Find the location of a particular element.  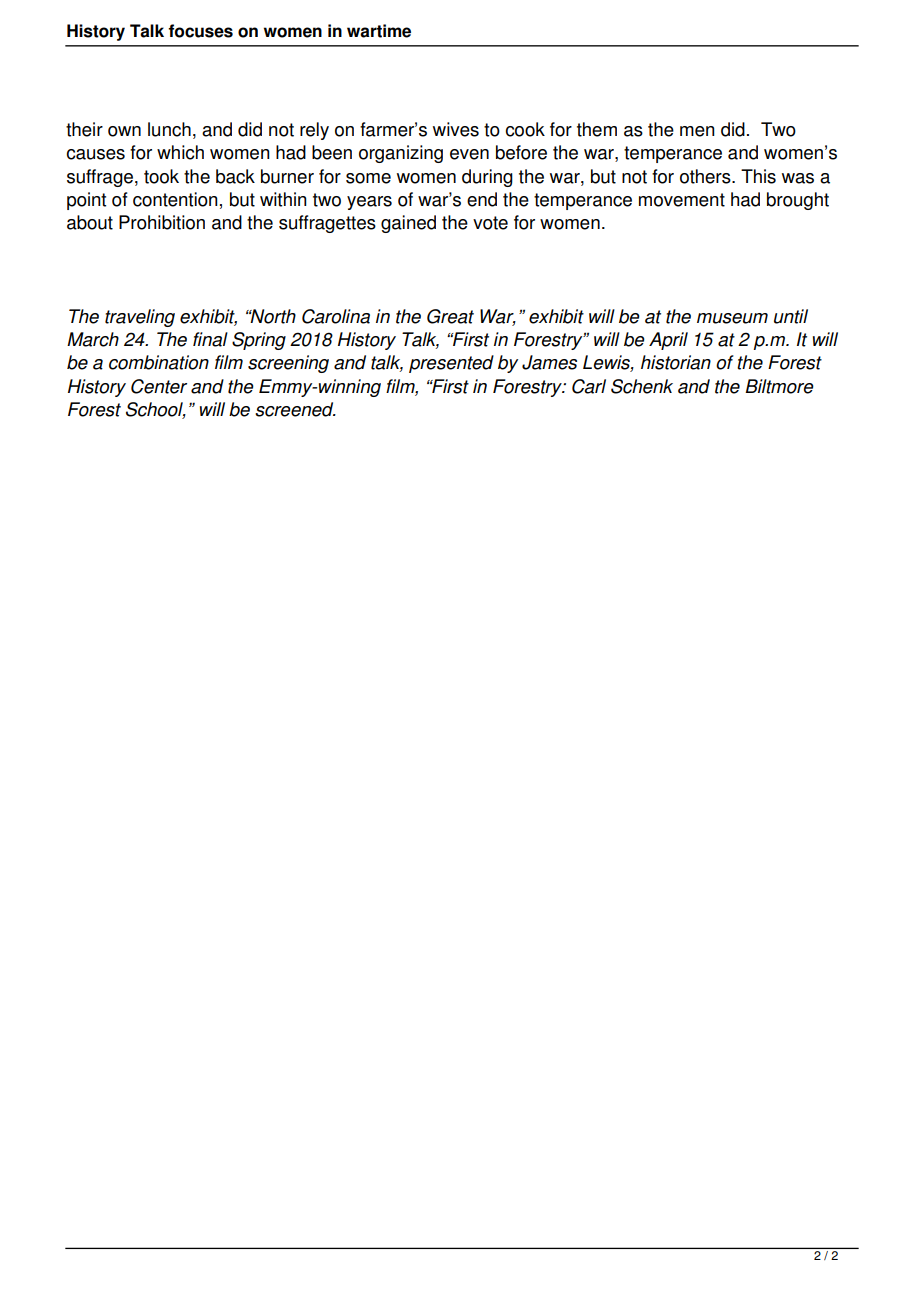

wartime is located at coordinates (379, 31).
